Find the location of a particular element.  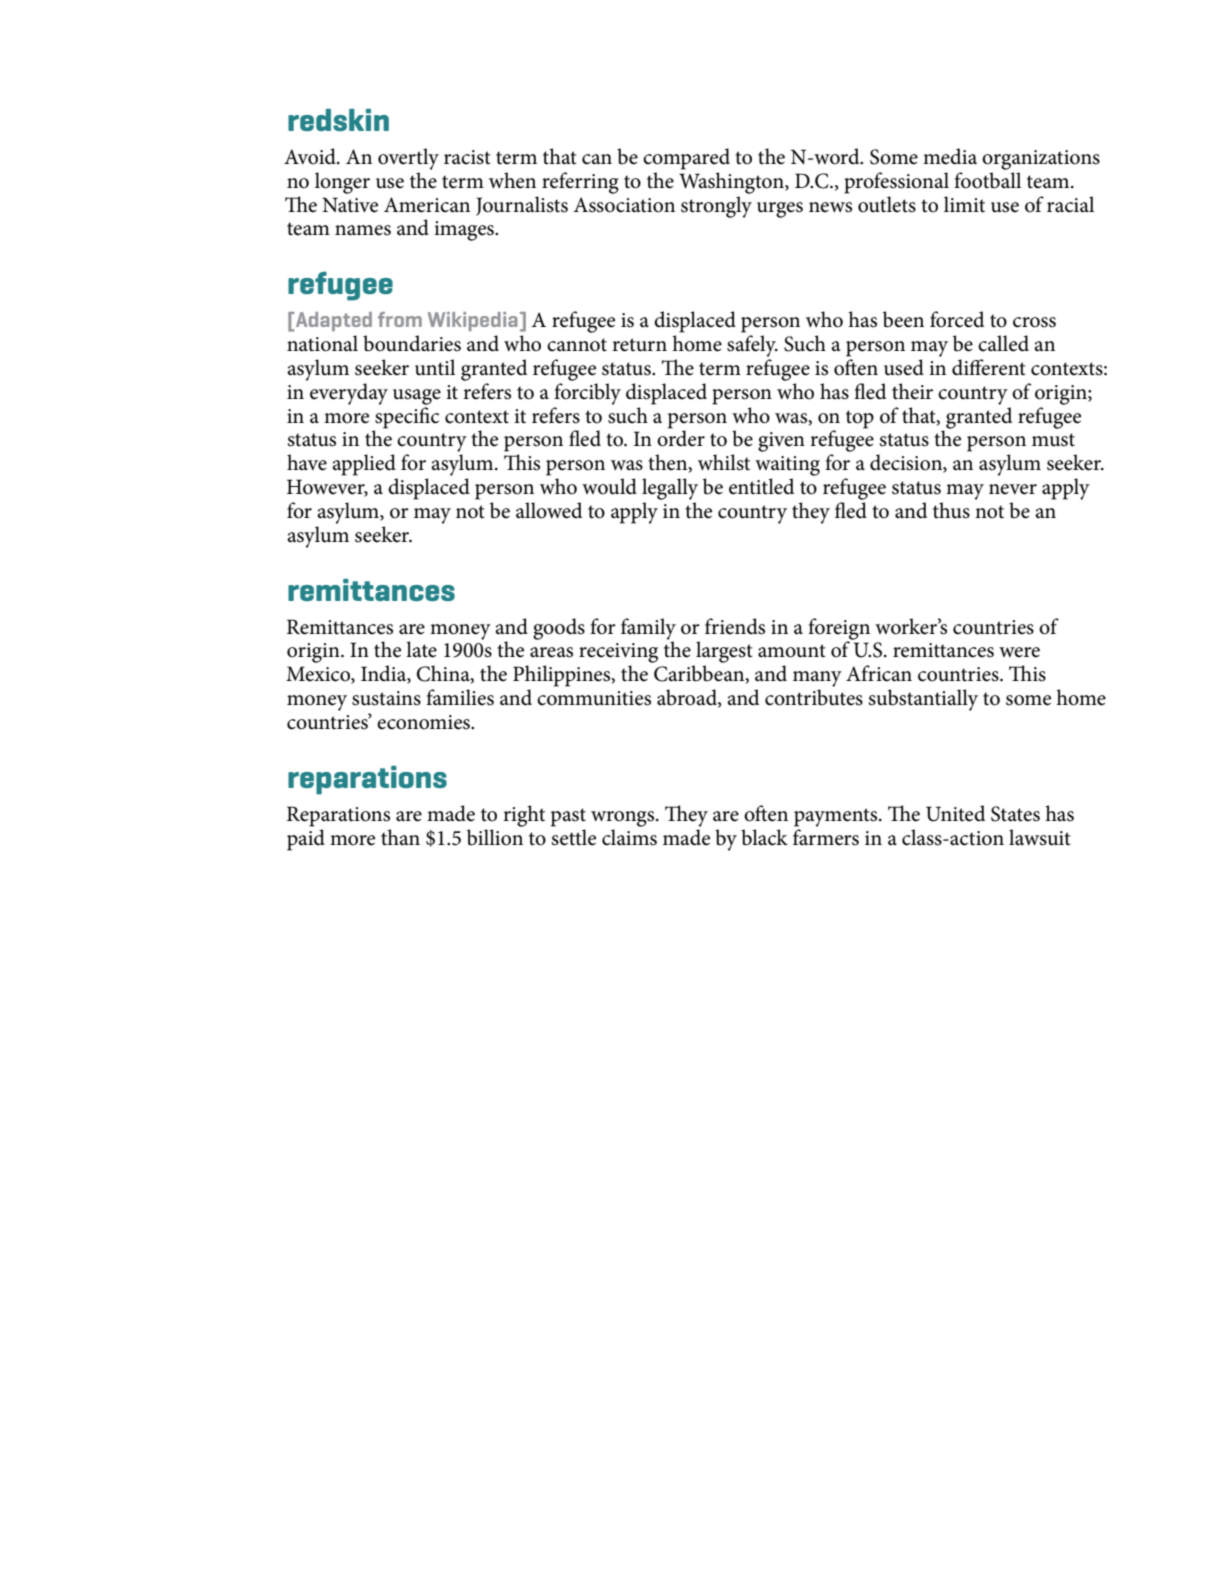

compared is located at coordinates (686, 159).
